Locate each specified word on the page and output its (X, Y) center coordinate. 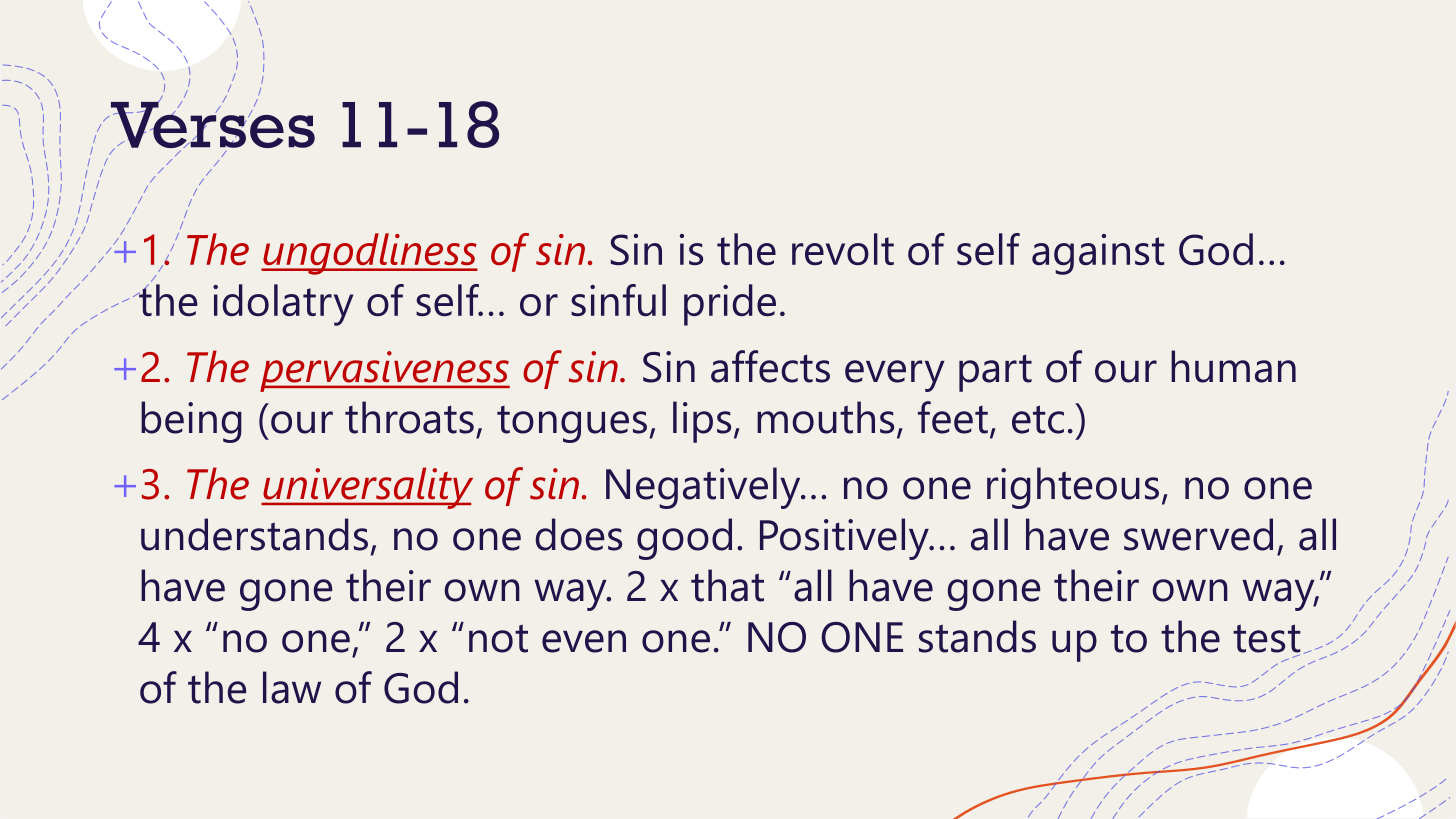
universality (367, 488)
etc (1038, 419)
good (684, 539)
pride (730, 305)
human (1233, 366)
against (1098, 254)
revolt (843, 249)
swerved (1198, 534)
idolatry (283, 305)
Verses (211, 124)
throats (409, 417)
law (292, 687)
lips (702, 422)
